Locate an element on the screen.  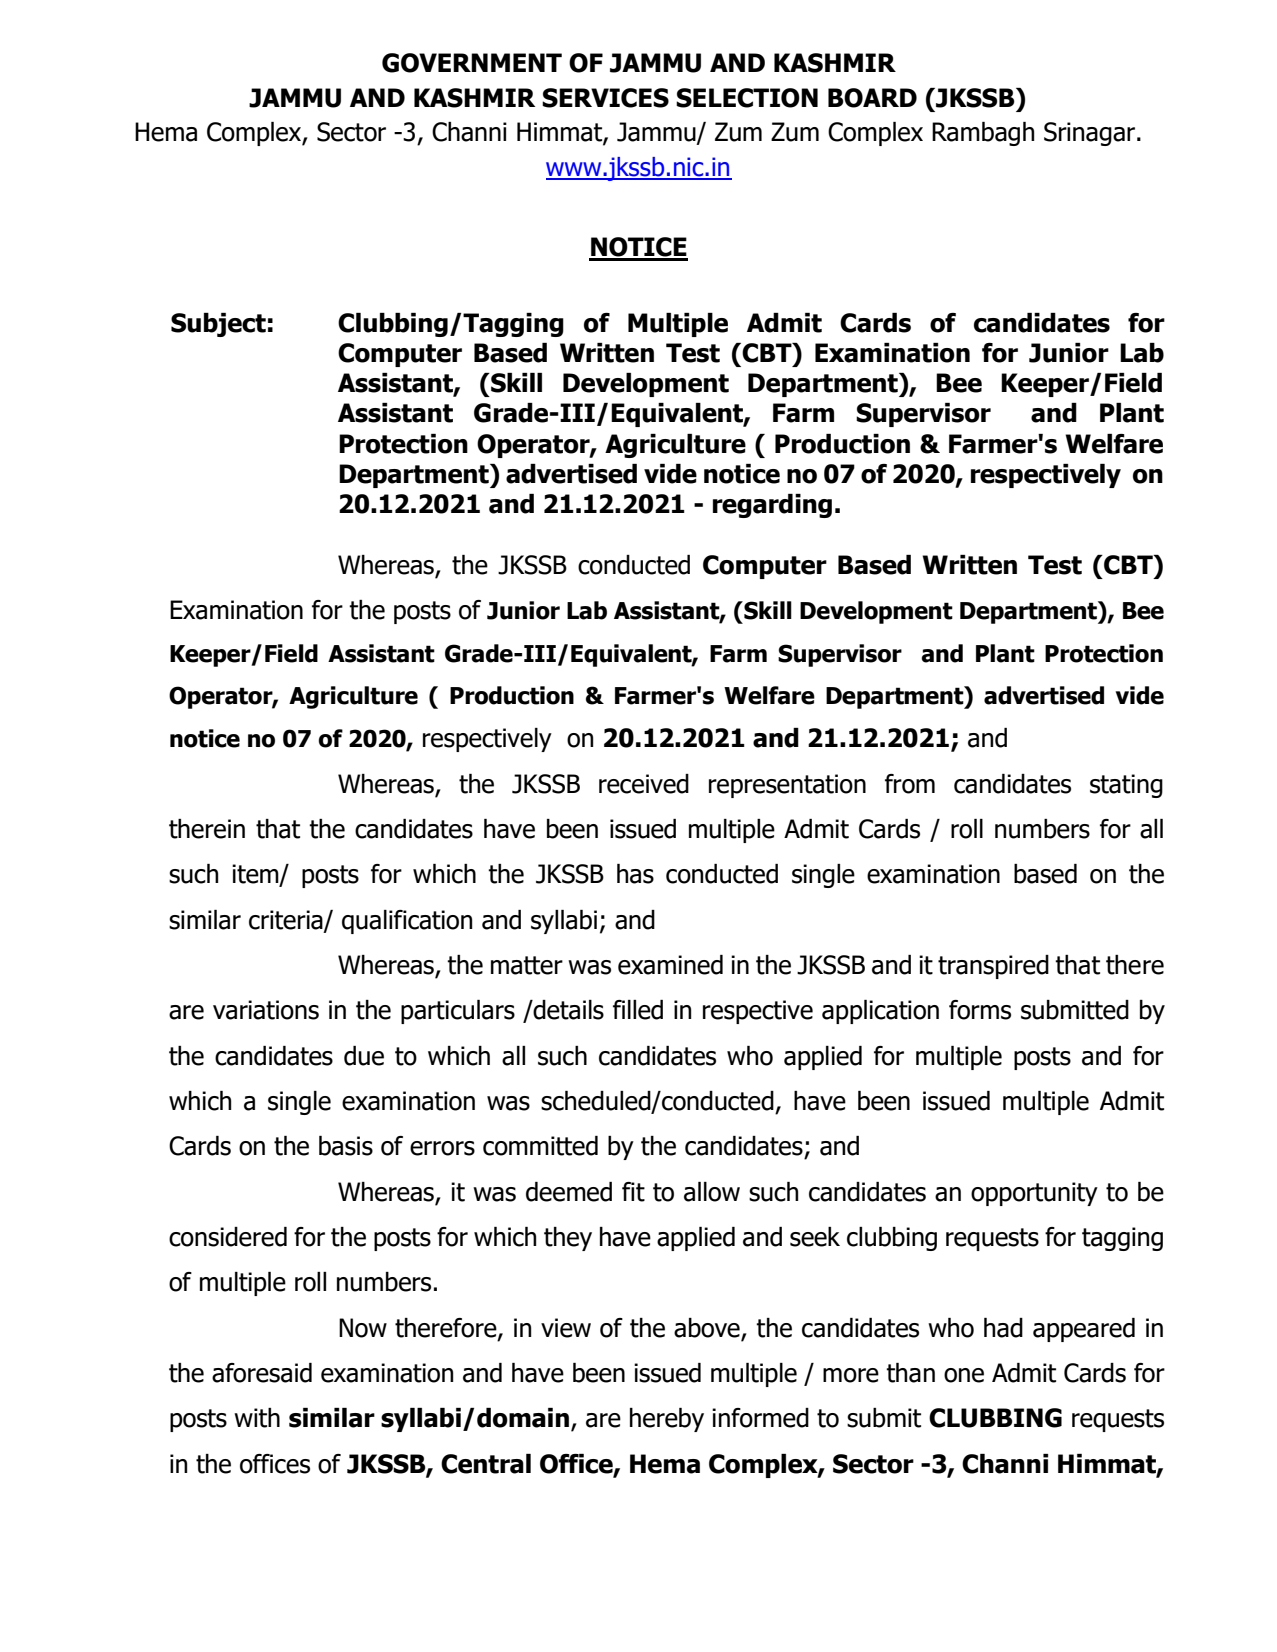
SERVICES is located at coordinates (605, 98).
